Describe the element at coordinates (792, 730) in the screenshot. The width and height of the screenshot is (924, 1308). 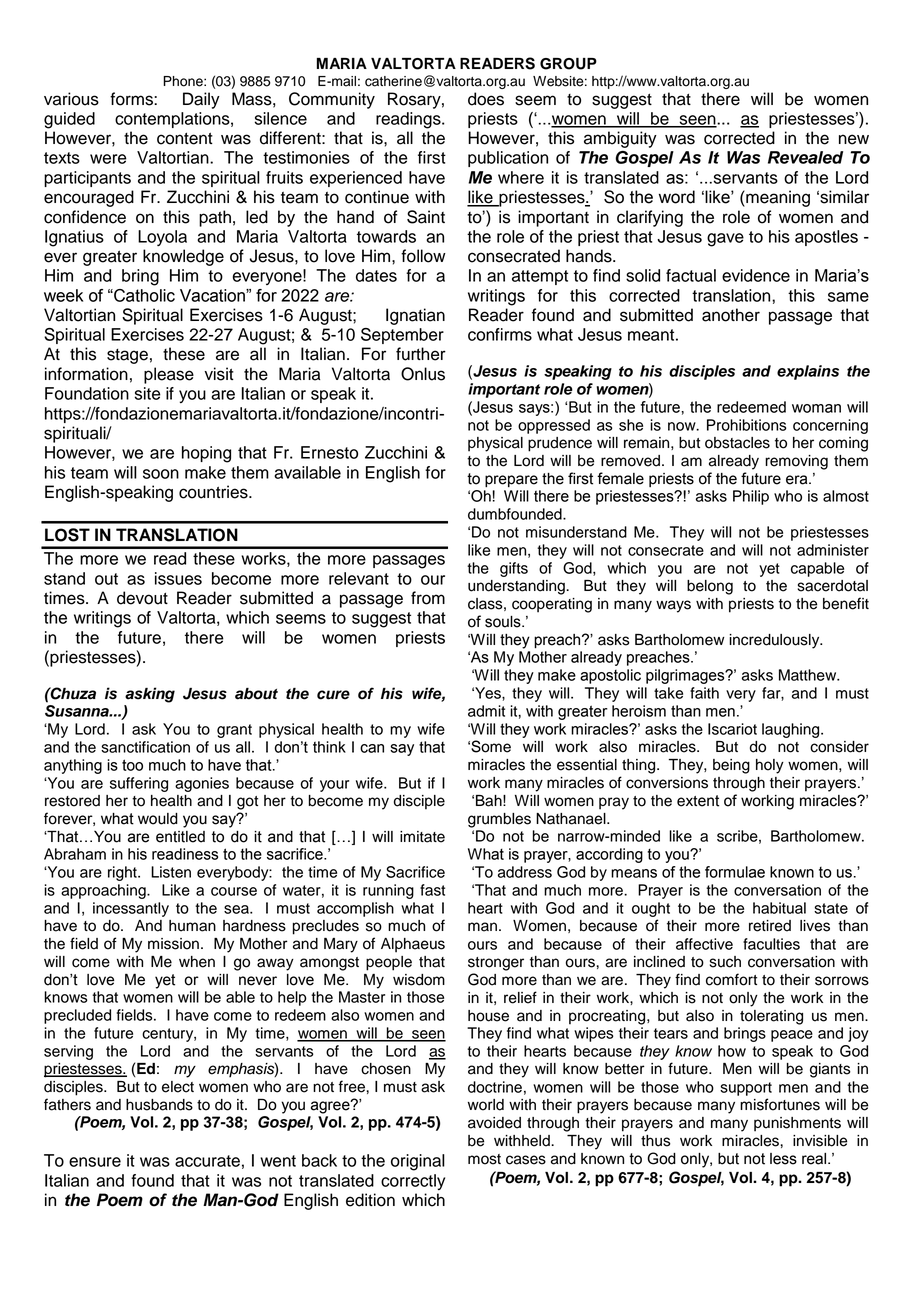
I see `laughing` at that location.
